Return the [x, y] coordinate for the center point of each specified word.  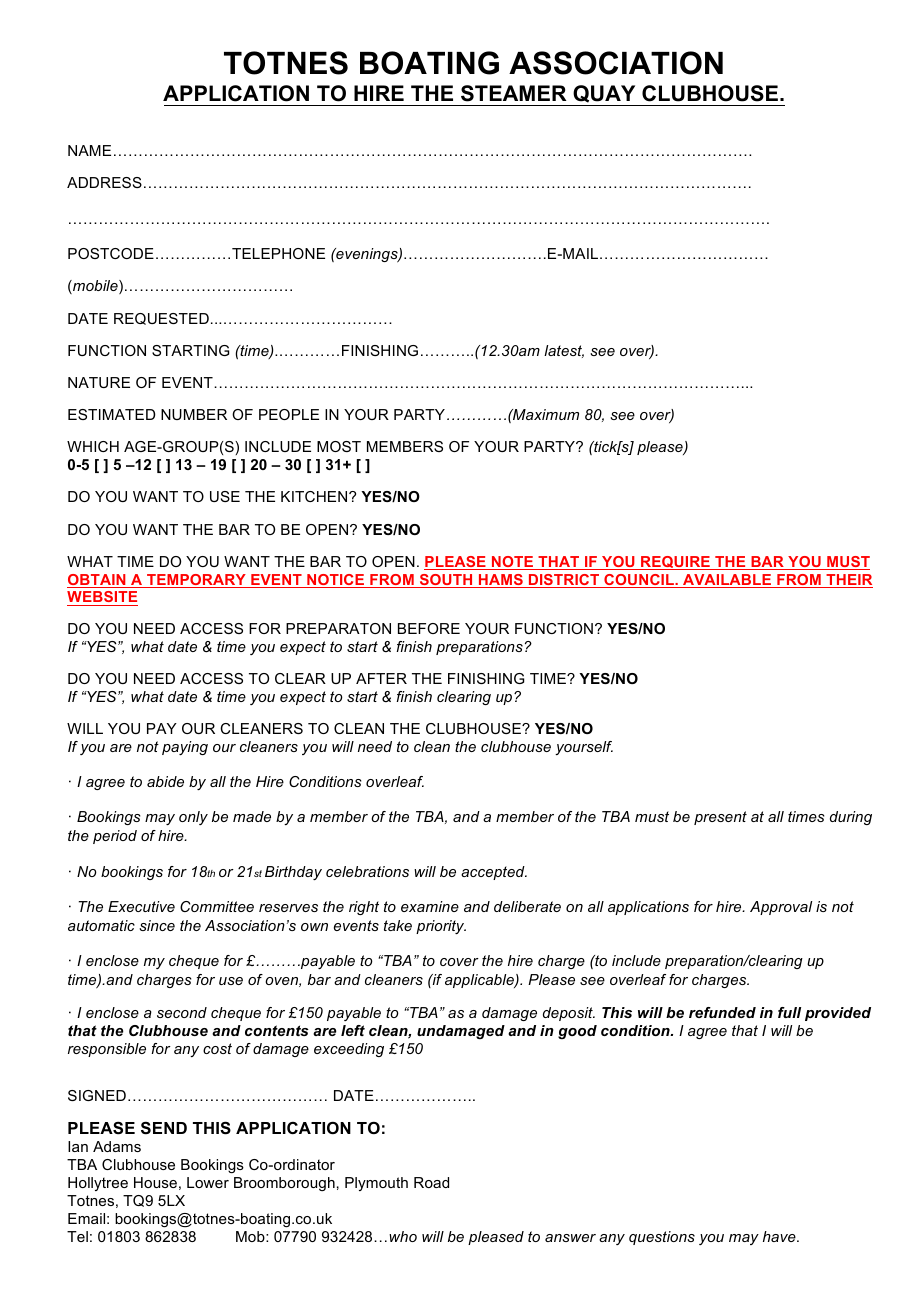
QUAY [604, 95]
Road [431, 1182]
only [193, 818]
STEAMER [513, 93]
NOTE [513, 563]
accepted [494, 873]
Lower [208, 1182]
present [720, 818]
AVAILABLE [727, 579]
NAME [89, 150]
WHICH [93, 446]
